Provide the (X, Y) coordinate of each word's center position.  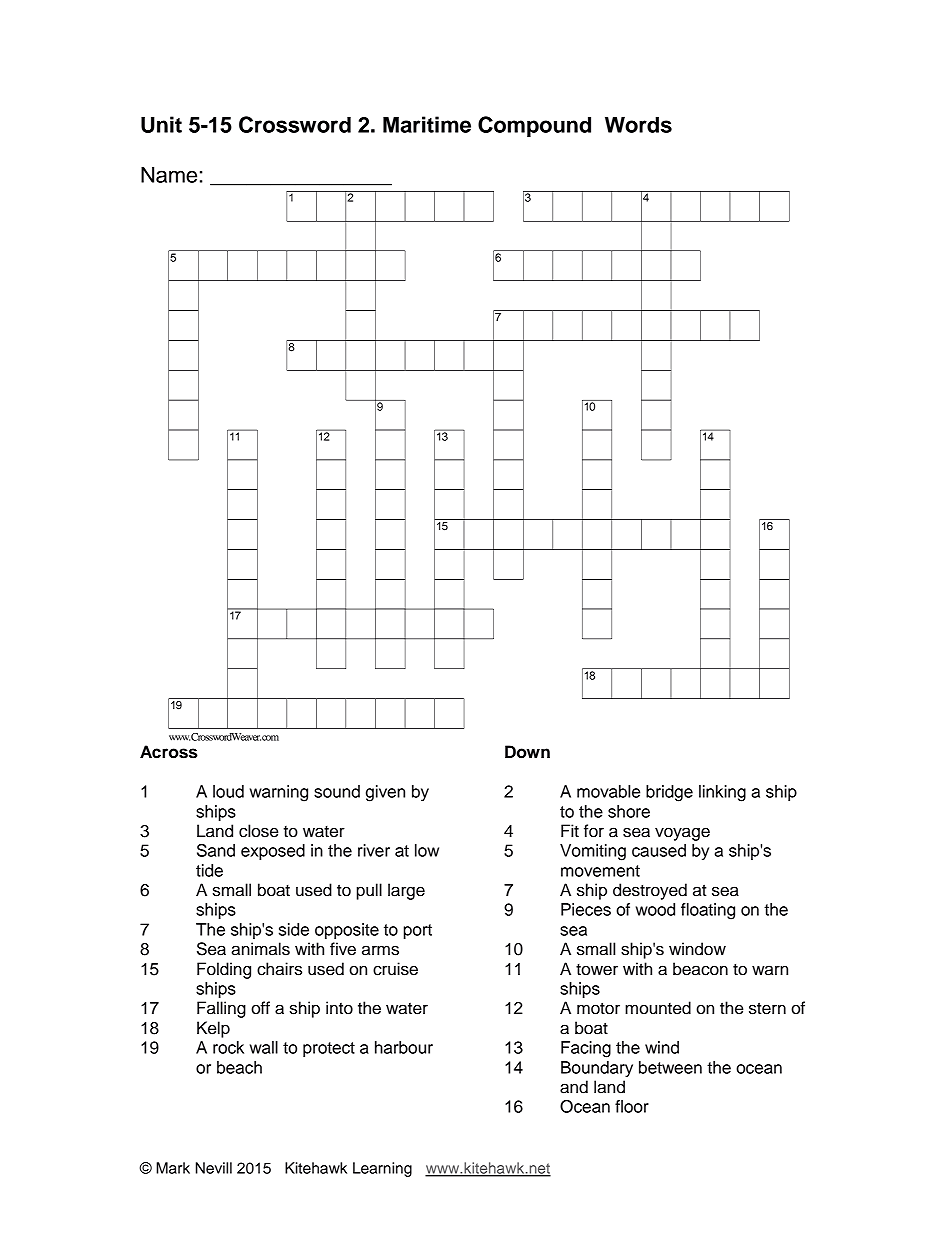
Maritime (427, 124)
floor (632, 1106)
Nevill (214, 1168)
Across (169, 752)
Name (169, 174)
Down (527, 752)
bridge (669, 793)
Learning (382, 1169)
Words (638, 124)
